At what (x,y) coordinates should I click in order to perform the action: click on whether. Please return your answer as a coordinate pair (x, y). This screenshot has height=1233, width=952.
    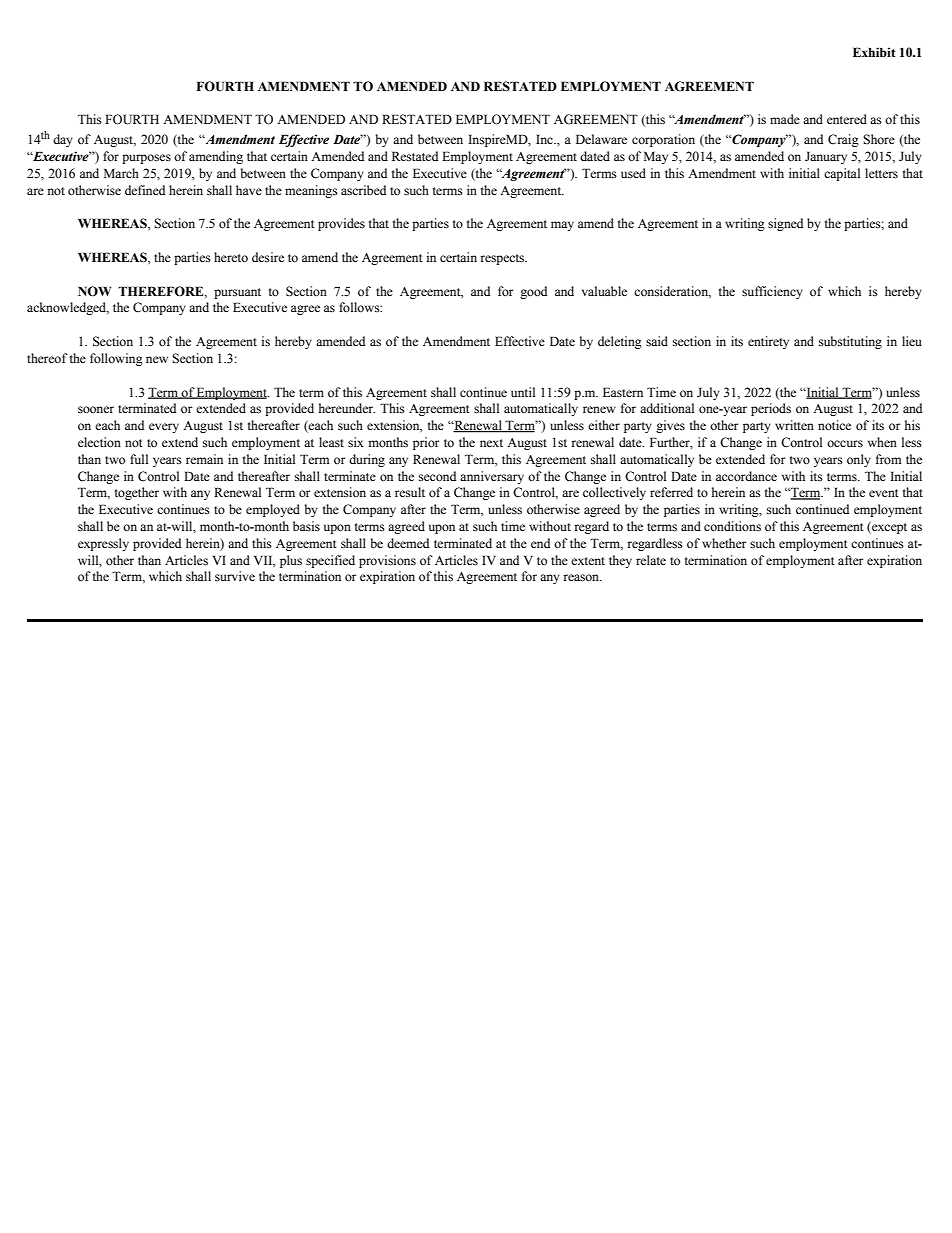
    Looking at the image, I should click on (724, 543).
